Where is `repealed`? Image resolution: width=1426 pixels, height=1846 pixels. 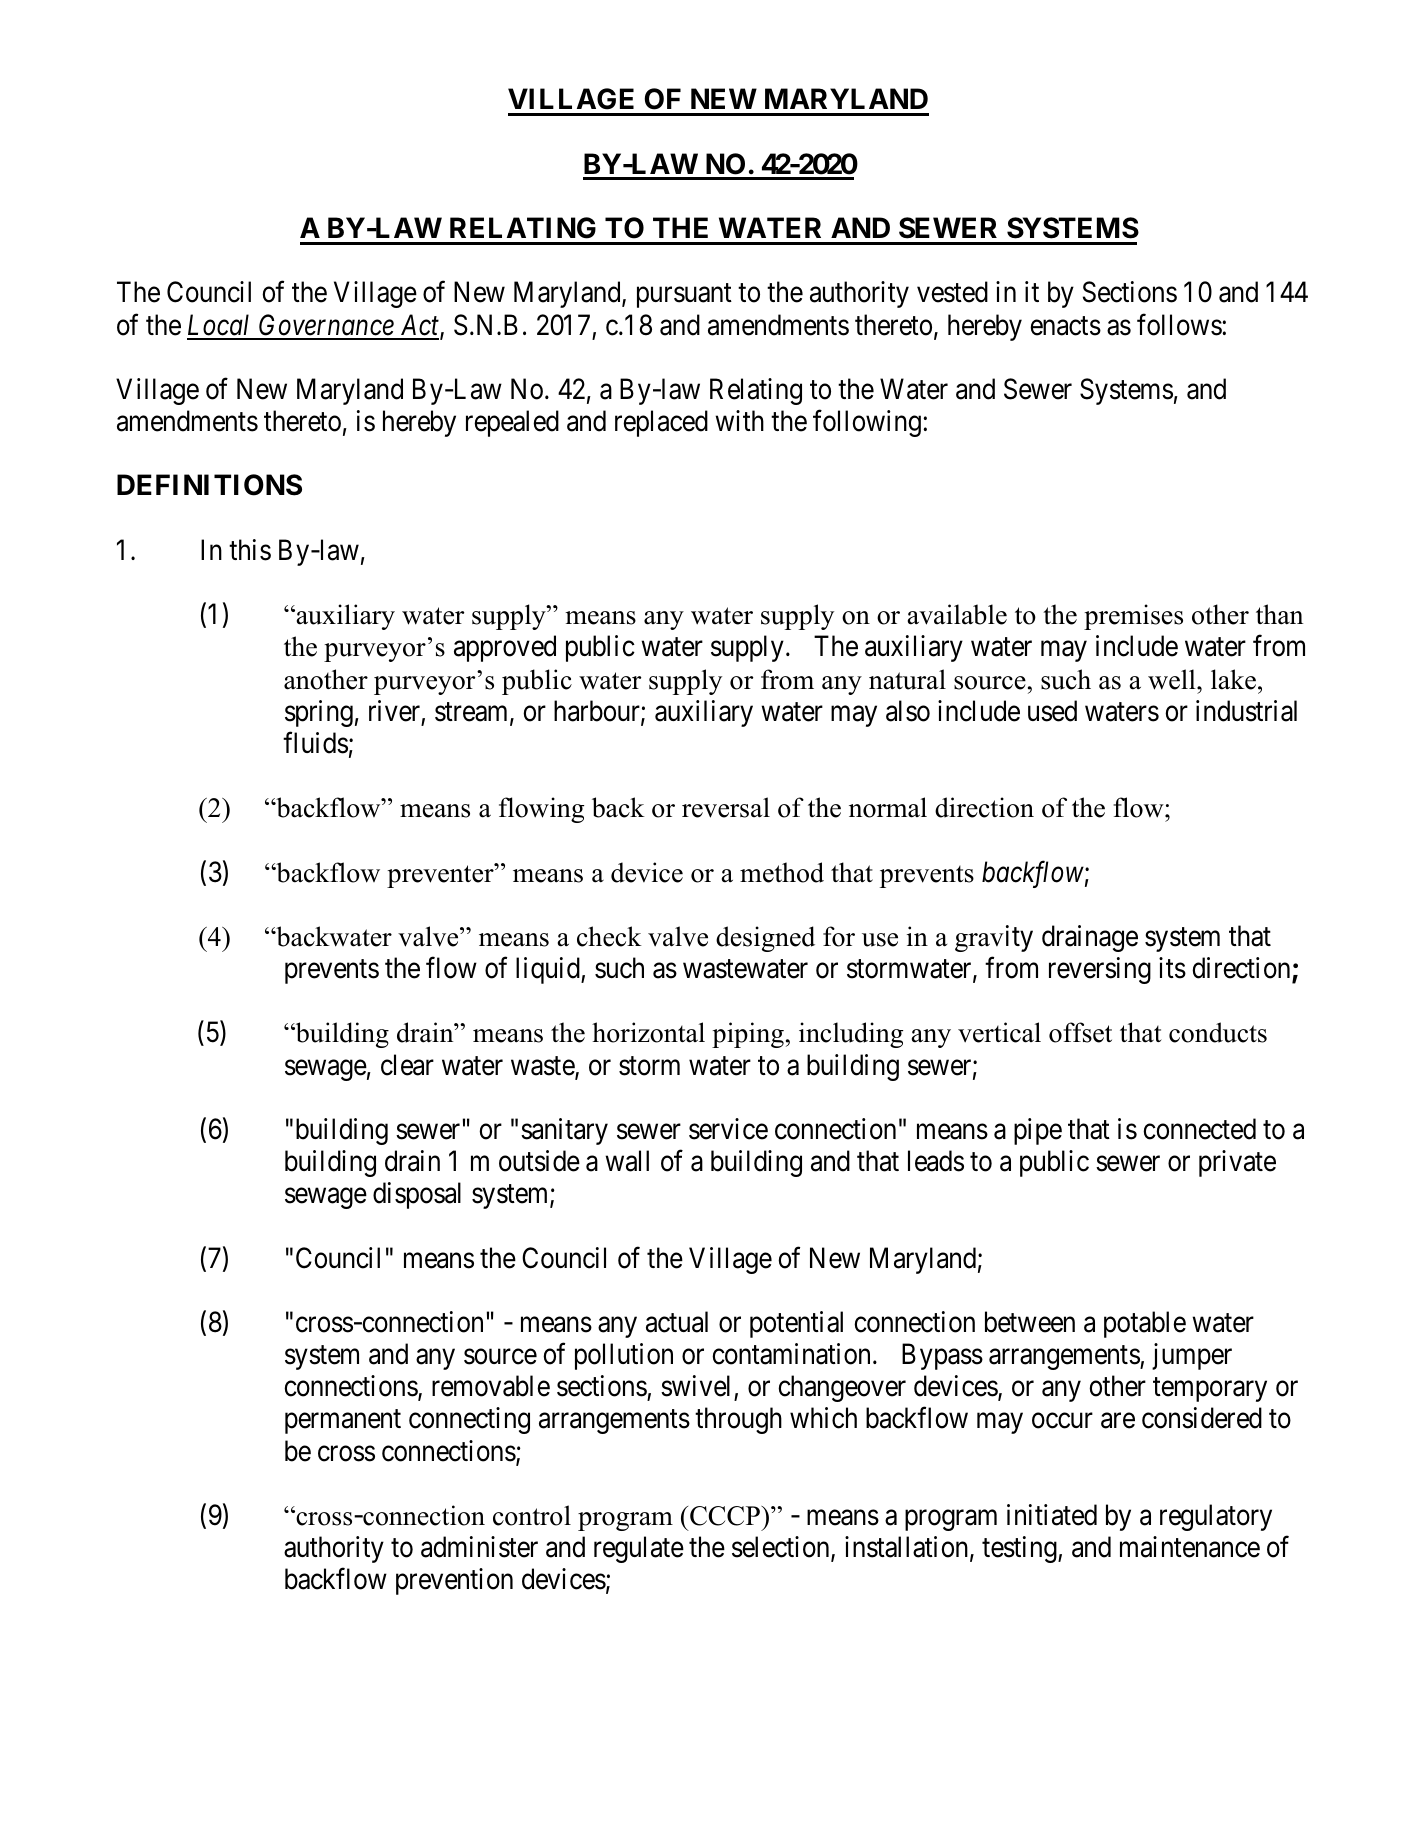 repealed is located at coordinates (512, 423).
